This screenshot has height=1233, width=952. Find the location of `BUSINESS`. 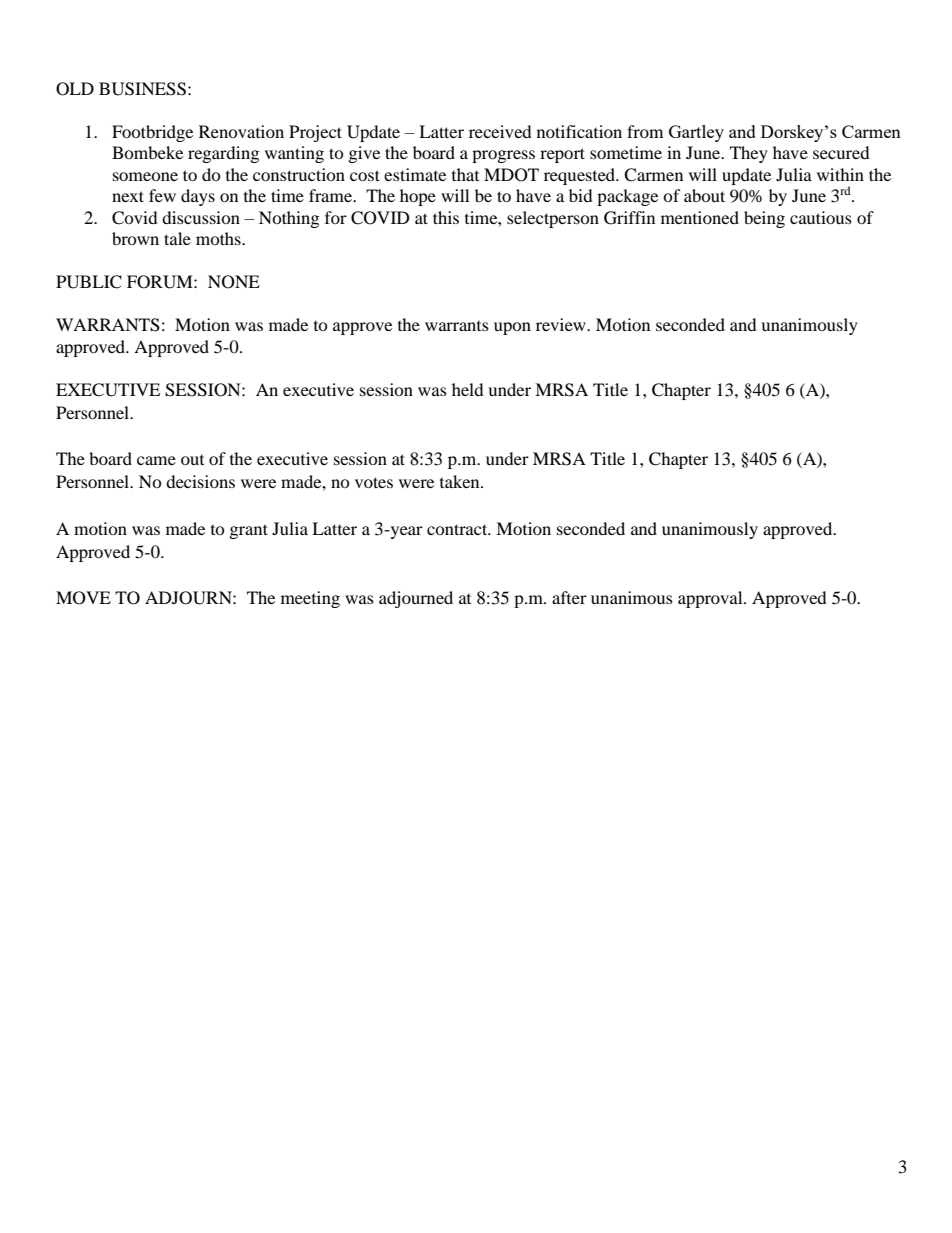

BUSINESS is located at coordinates (142, 89).
